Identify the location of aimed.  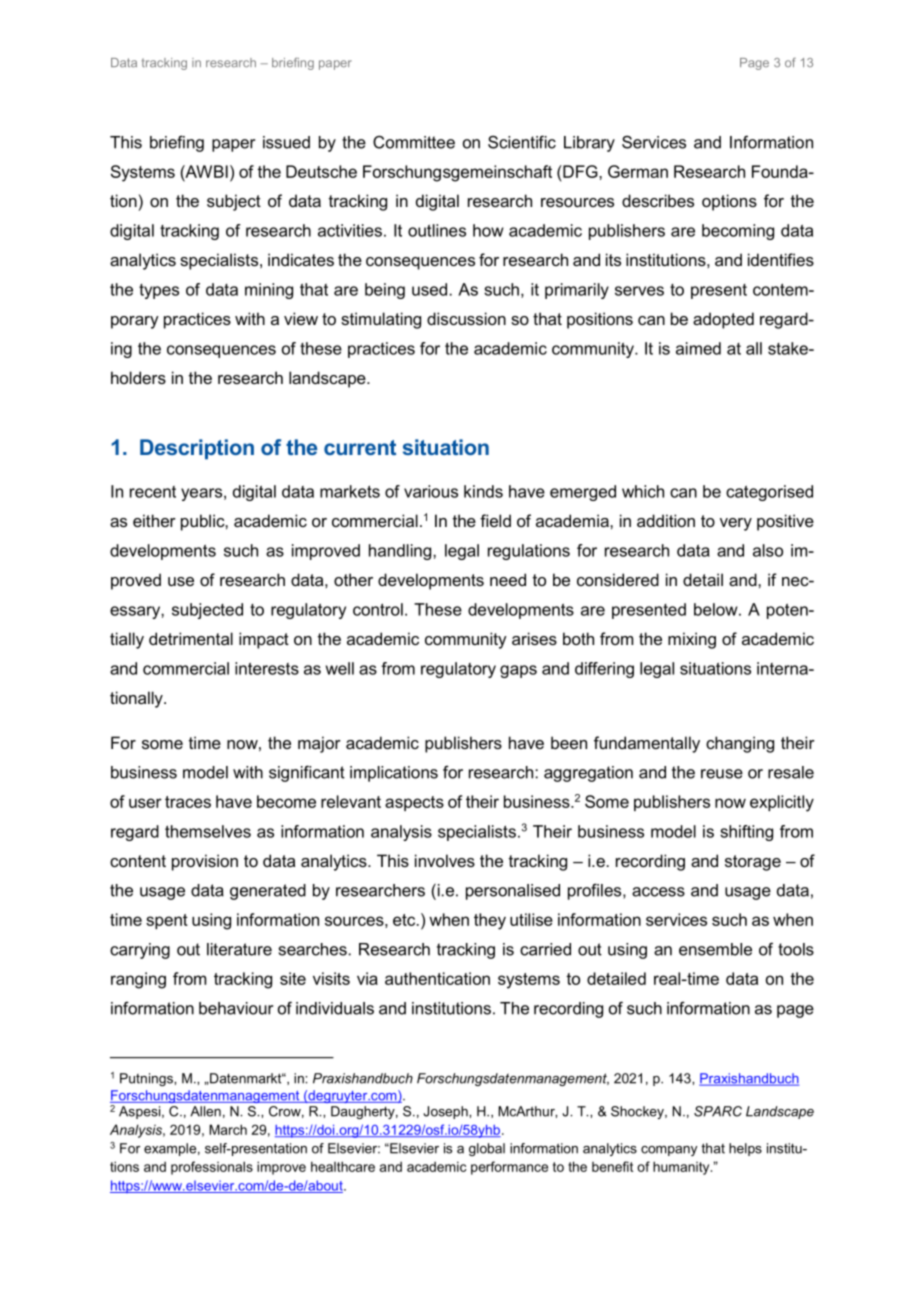
(698, 348).
